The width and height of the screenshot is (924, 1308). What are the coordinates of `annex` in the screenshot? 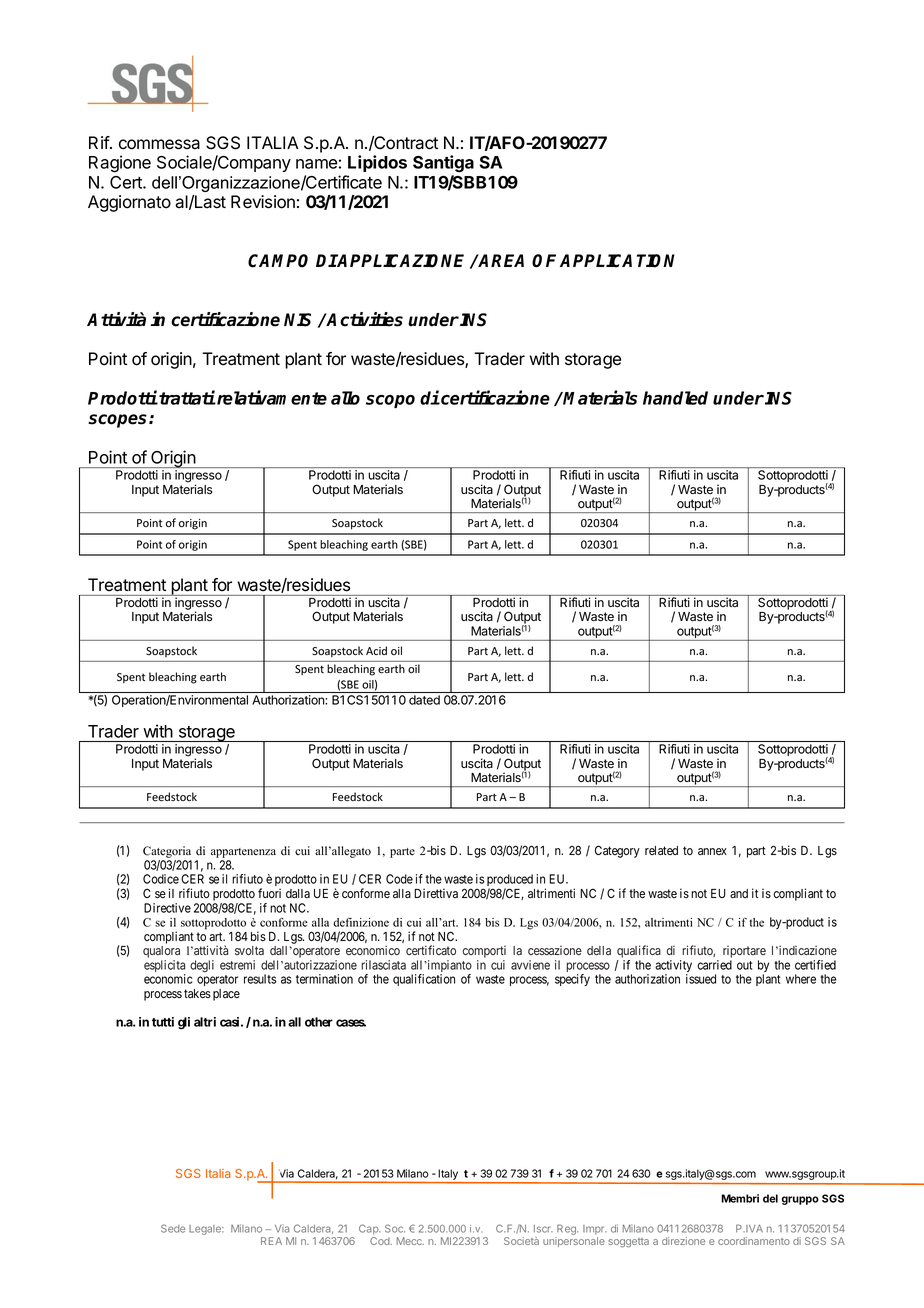 It's located at (712, 851).
